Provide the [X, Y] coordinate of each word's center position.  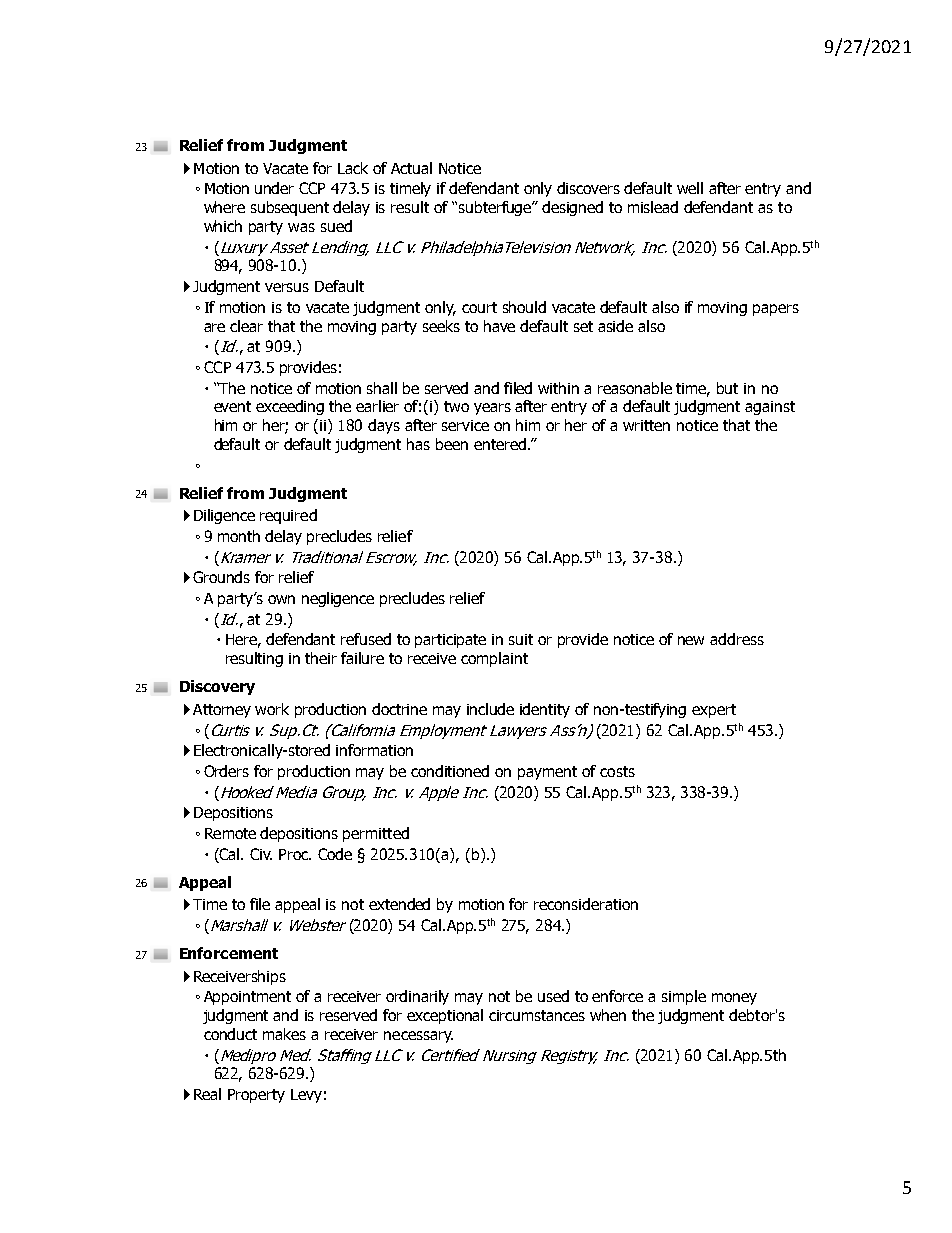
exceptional [445, 1016]
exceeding [290, 407]
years [492, 409]
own [281, 599]
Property [256, 1096]
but [727, 388]
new [691, 640]
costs [617, 771]
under [274, 188]
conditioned [450, 771]
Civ [261, 854]
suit [521, 639]
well [690, 188]
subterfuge [495, 208]
